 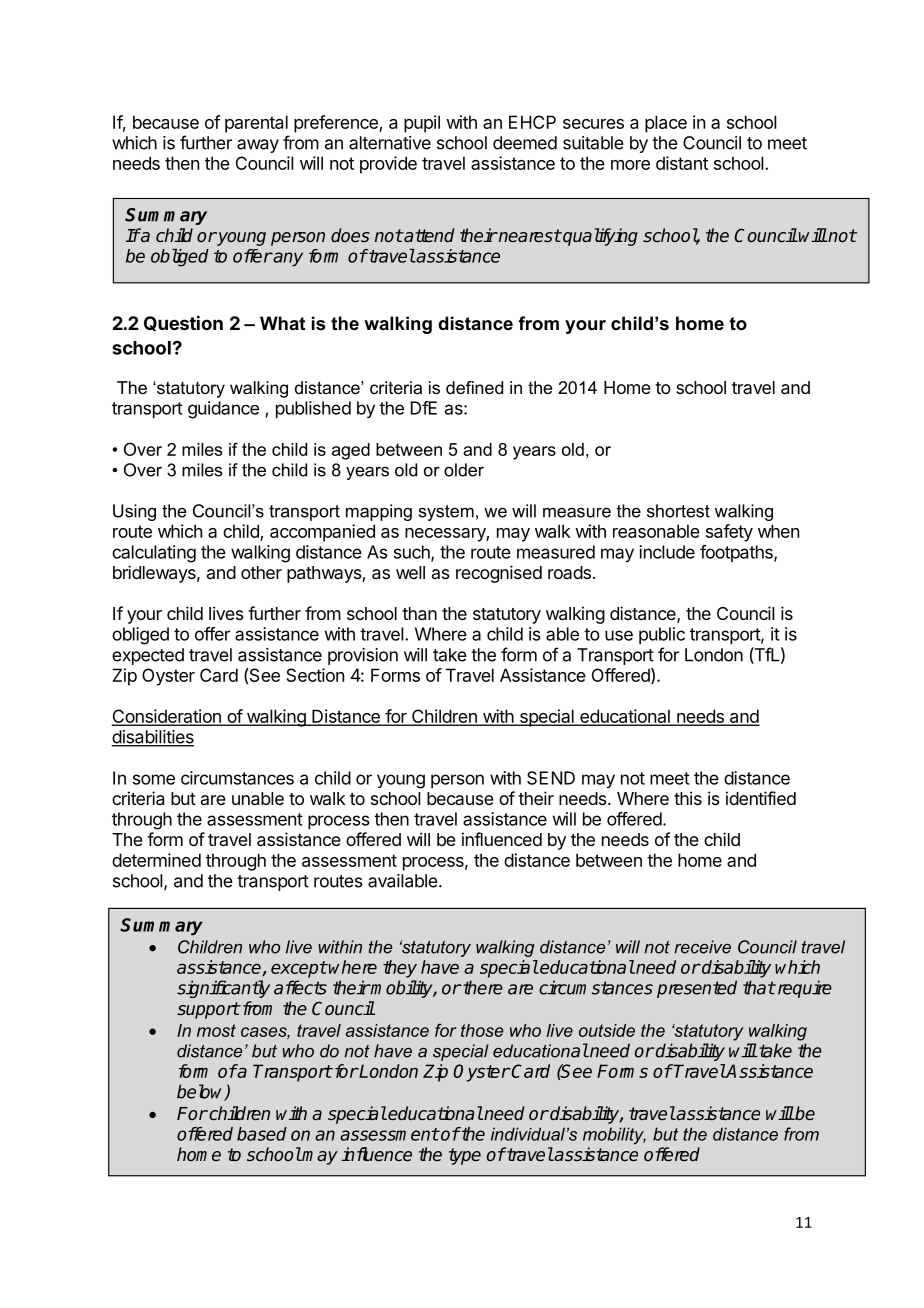 I want to click on away, so click(x=258, y=146).
